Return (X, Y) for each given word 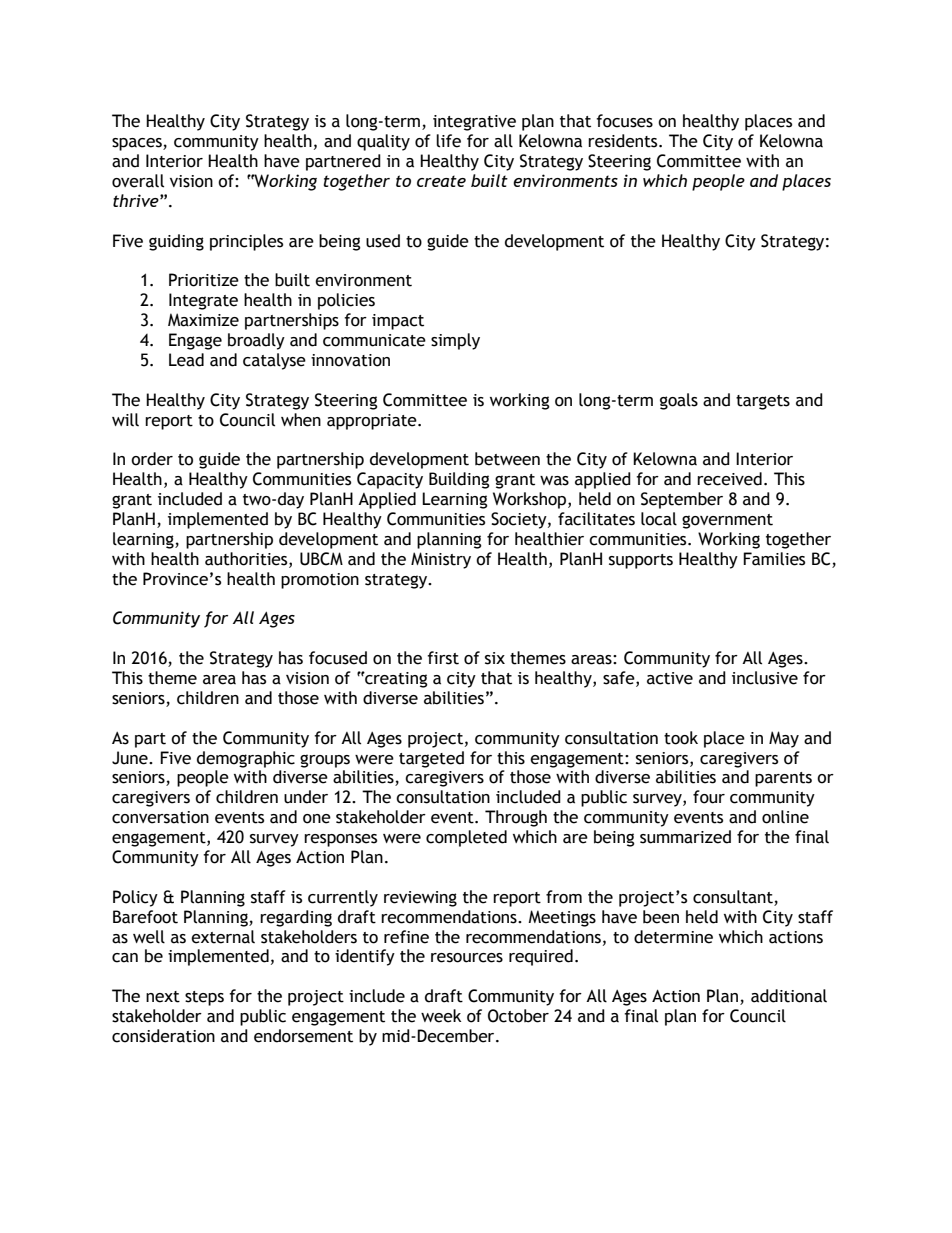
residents (624, 141)
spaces (138, 144)
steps (204, 998)
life (448, 141)
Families (774, 559)
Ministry (441, 560)
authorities (247, 559)
